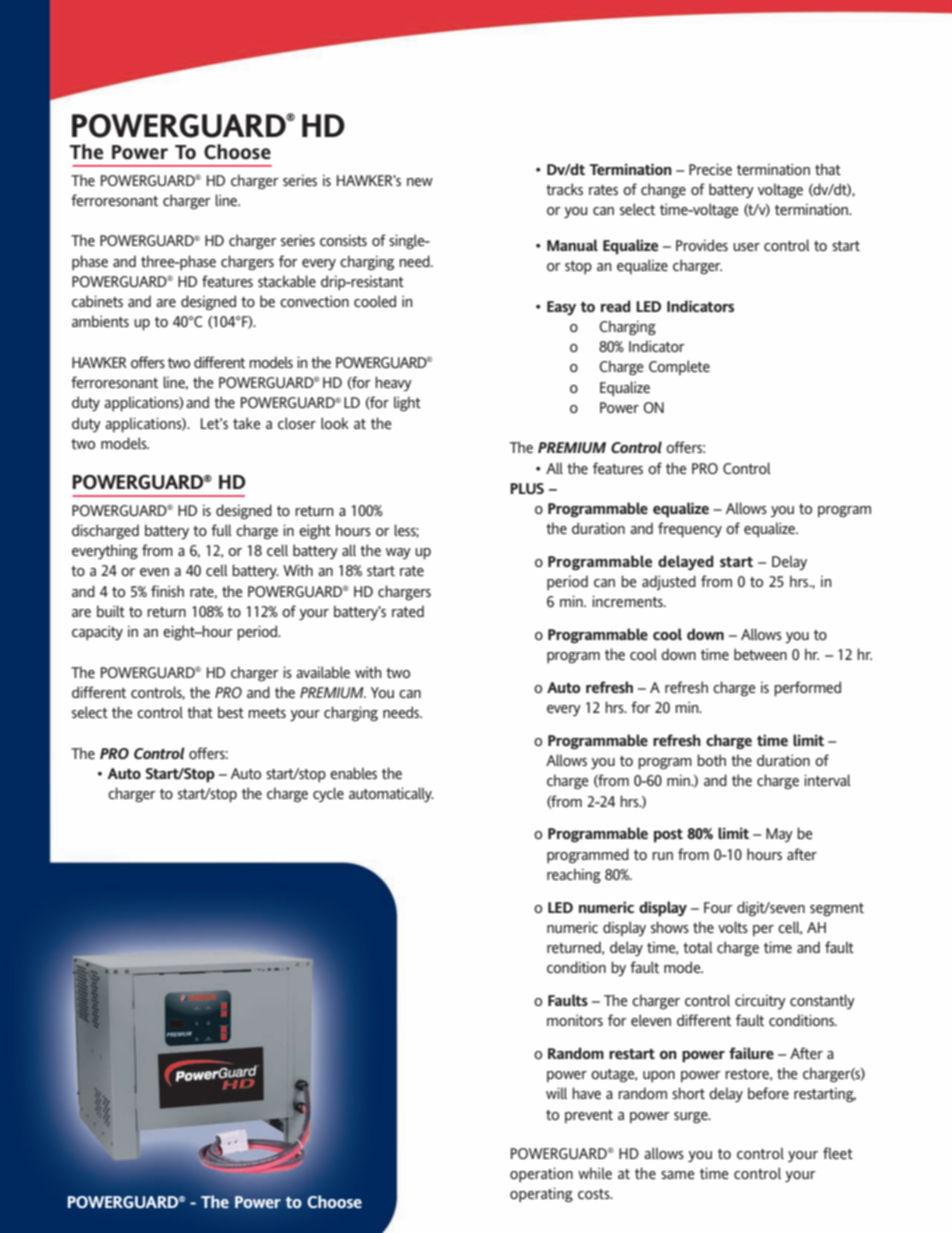 This page has height=1233, width=952. What do you see at coordinates (679, 367) in the page?
I see `Complete` at bounding box center [679, 367].
